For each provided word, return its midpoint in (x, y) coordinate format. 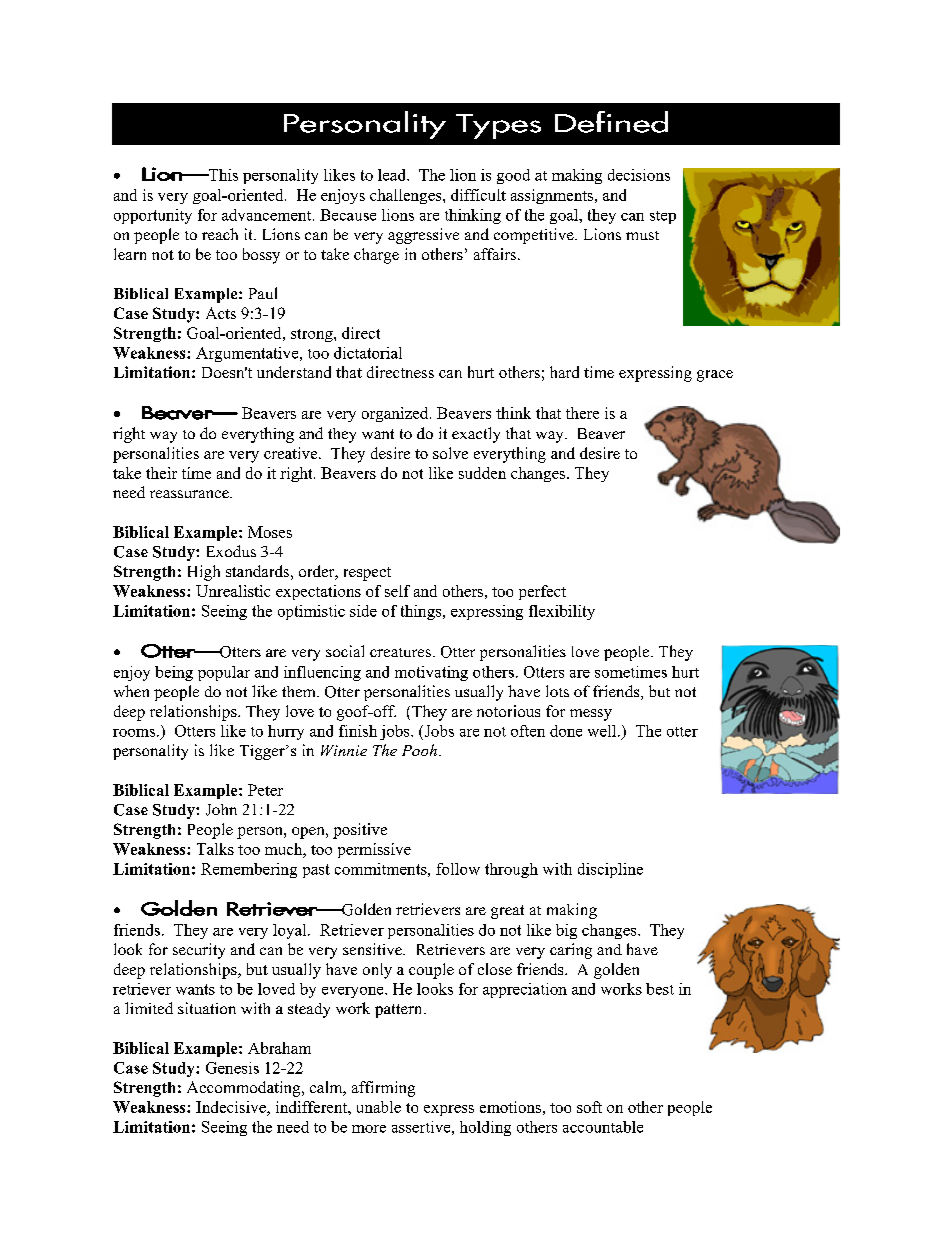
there (582, 413)
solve (450, 453)
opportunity (153, 216)
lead (393, 175)
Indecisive (232, 1107)
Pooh (419, 750)
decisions (639, 175)
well (603, 731)
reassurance (190, 494)
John (221, 810)
